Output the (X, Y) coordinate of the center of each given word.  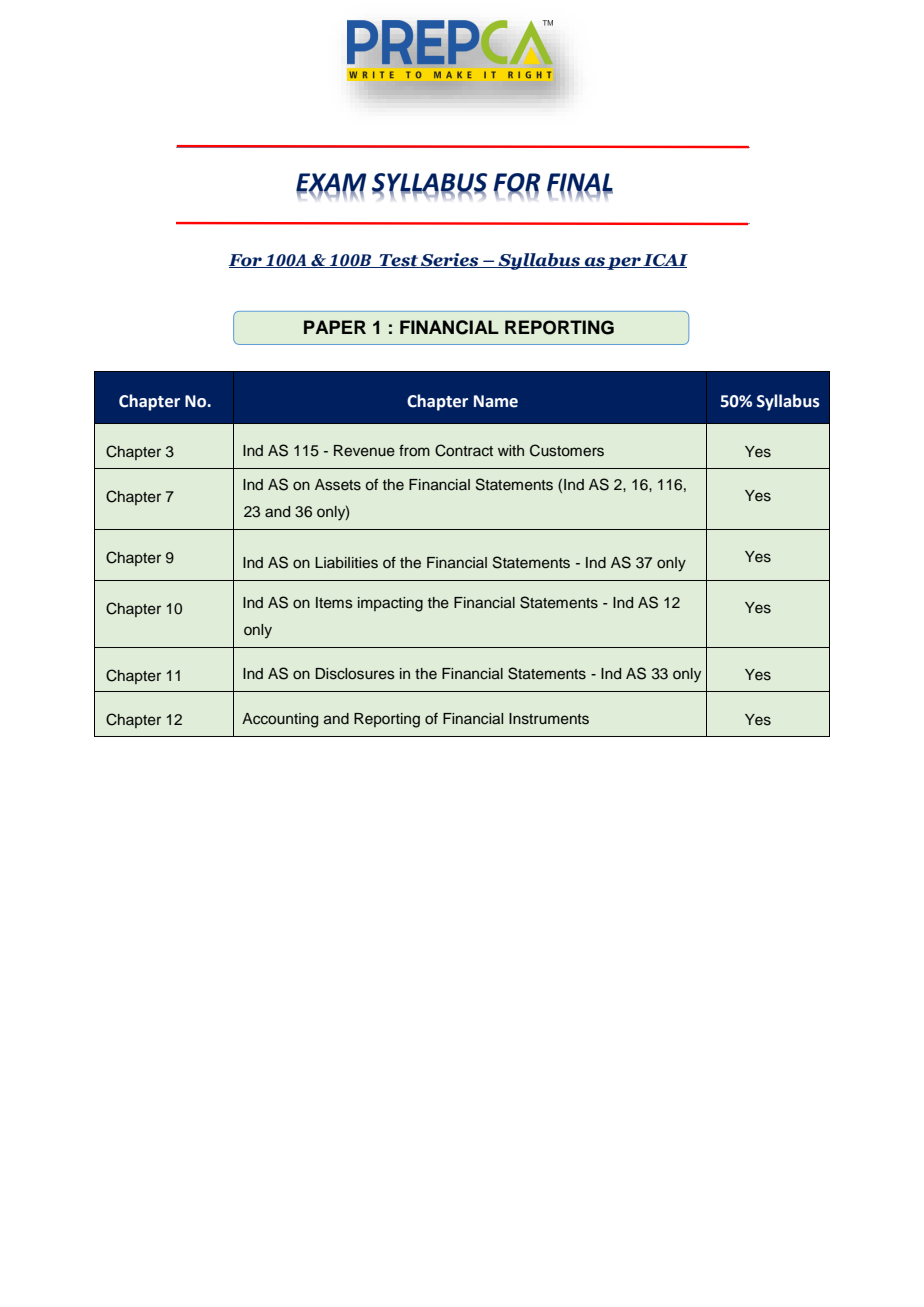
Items (334, 603)
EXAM (331, 183)
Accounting (280, 720)
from (414, 450)
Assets (338, 485)
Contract (464, 450)
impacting (390, 604)
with (511, 450)
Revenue (364, 451)
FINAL (580, 183)
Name (496, 401)
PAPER (335, 327)
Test (399, 261)
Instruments (549, 719)
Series (450, 260)
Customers (567, 450)
